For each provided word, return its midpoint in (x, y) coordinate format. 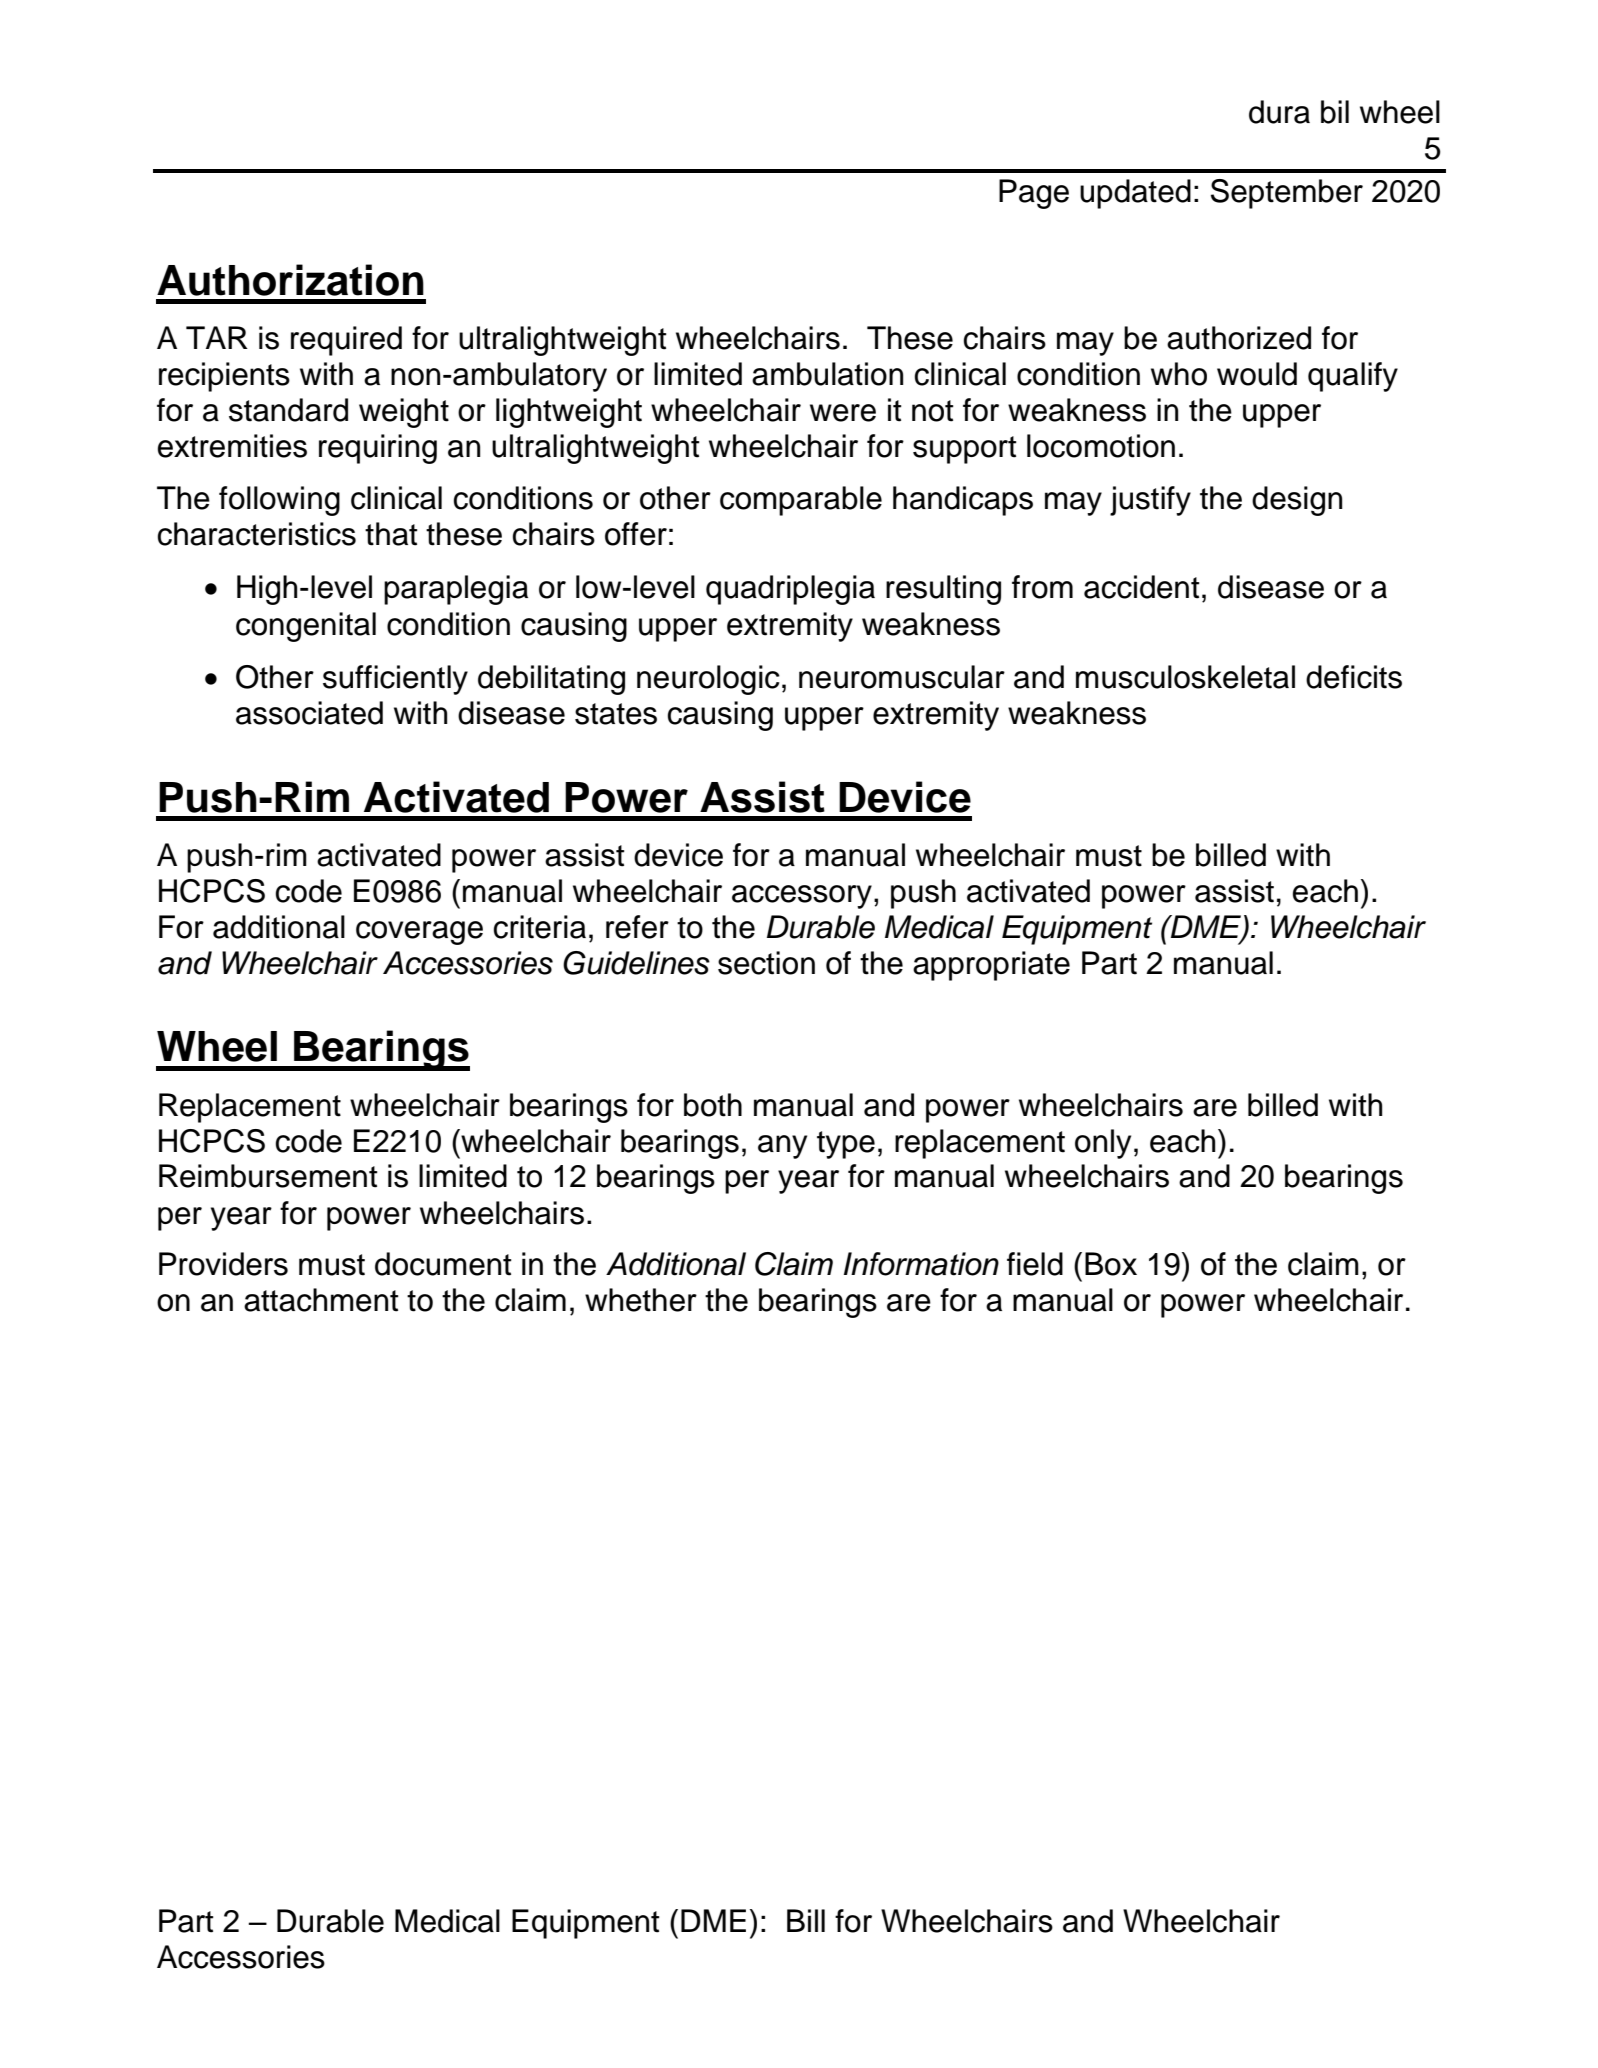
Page (1034, 194)
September (1287, 194)
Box (1111, 1264)
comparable (801, 501)
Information (921, 1264)
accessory (802, 897)
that (391, 534)
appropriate (991, 966)
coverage (419, 933)
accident (1141, 587)
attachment (321, 1300)
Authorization (290, 280)
